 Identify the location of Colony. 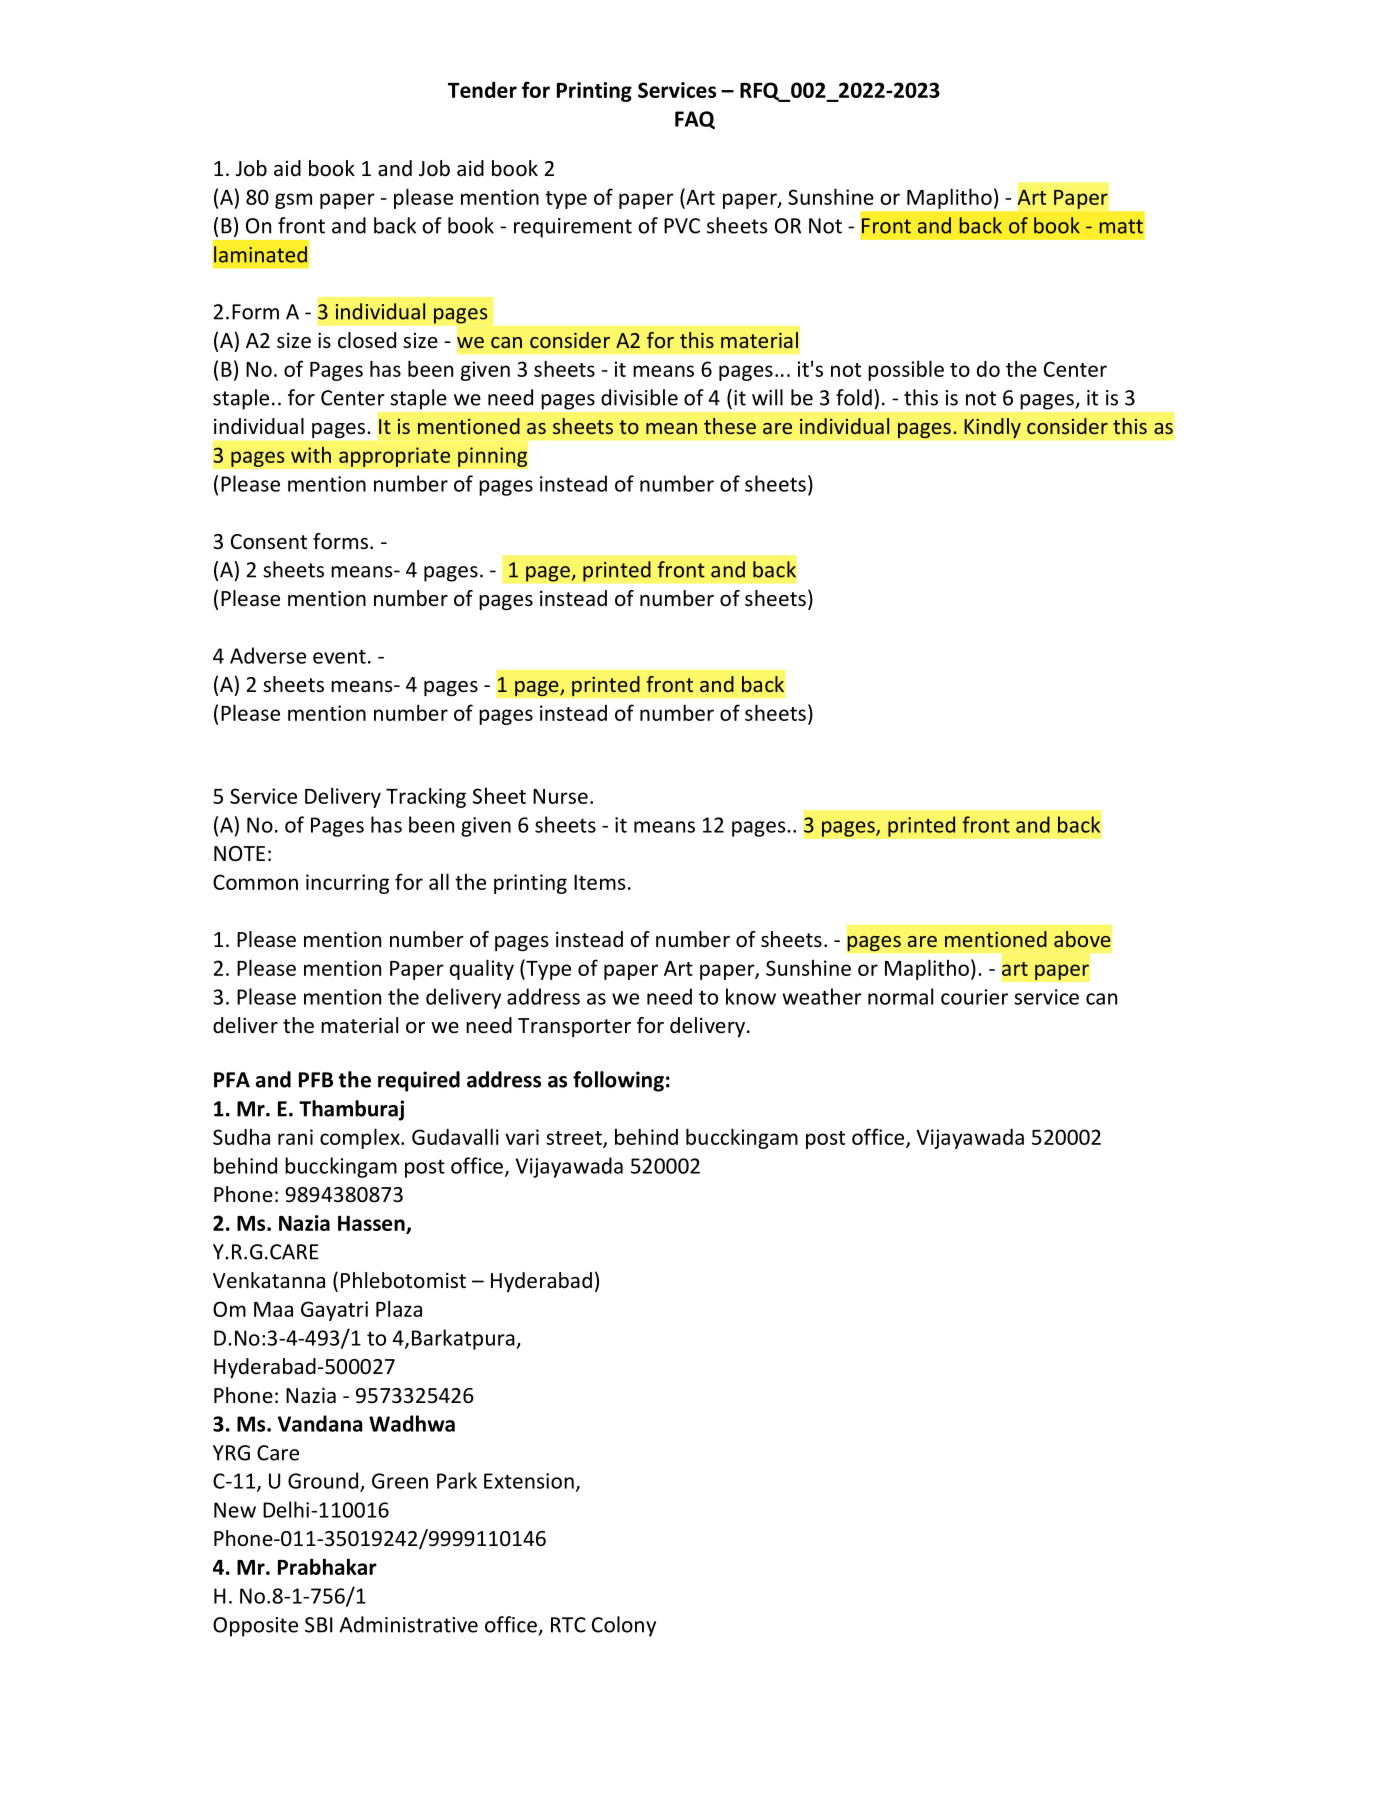
(624, 1626).
